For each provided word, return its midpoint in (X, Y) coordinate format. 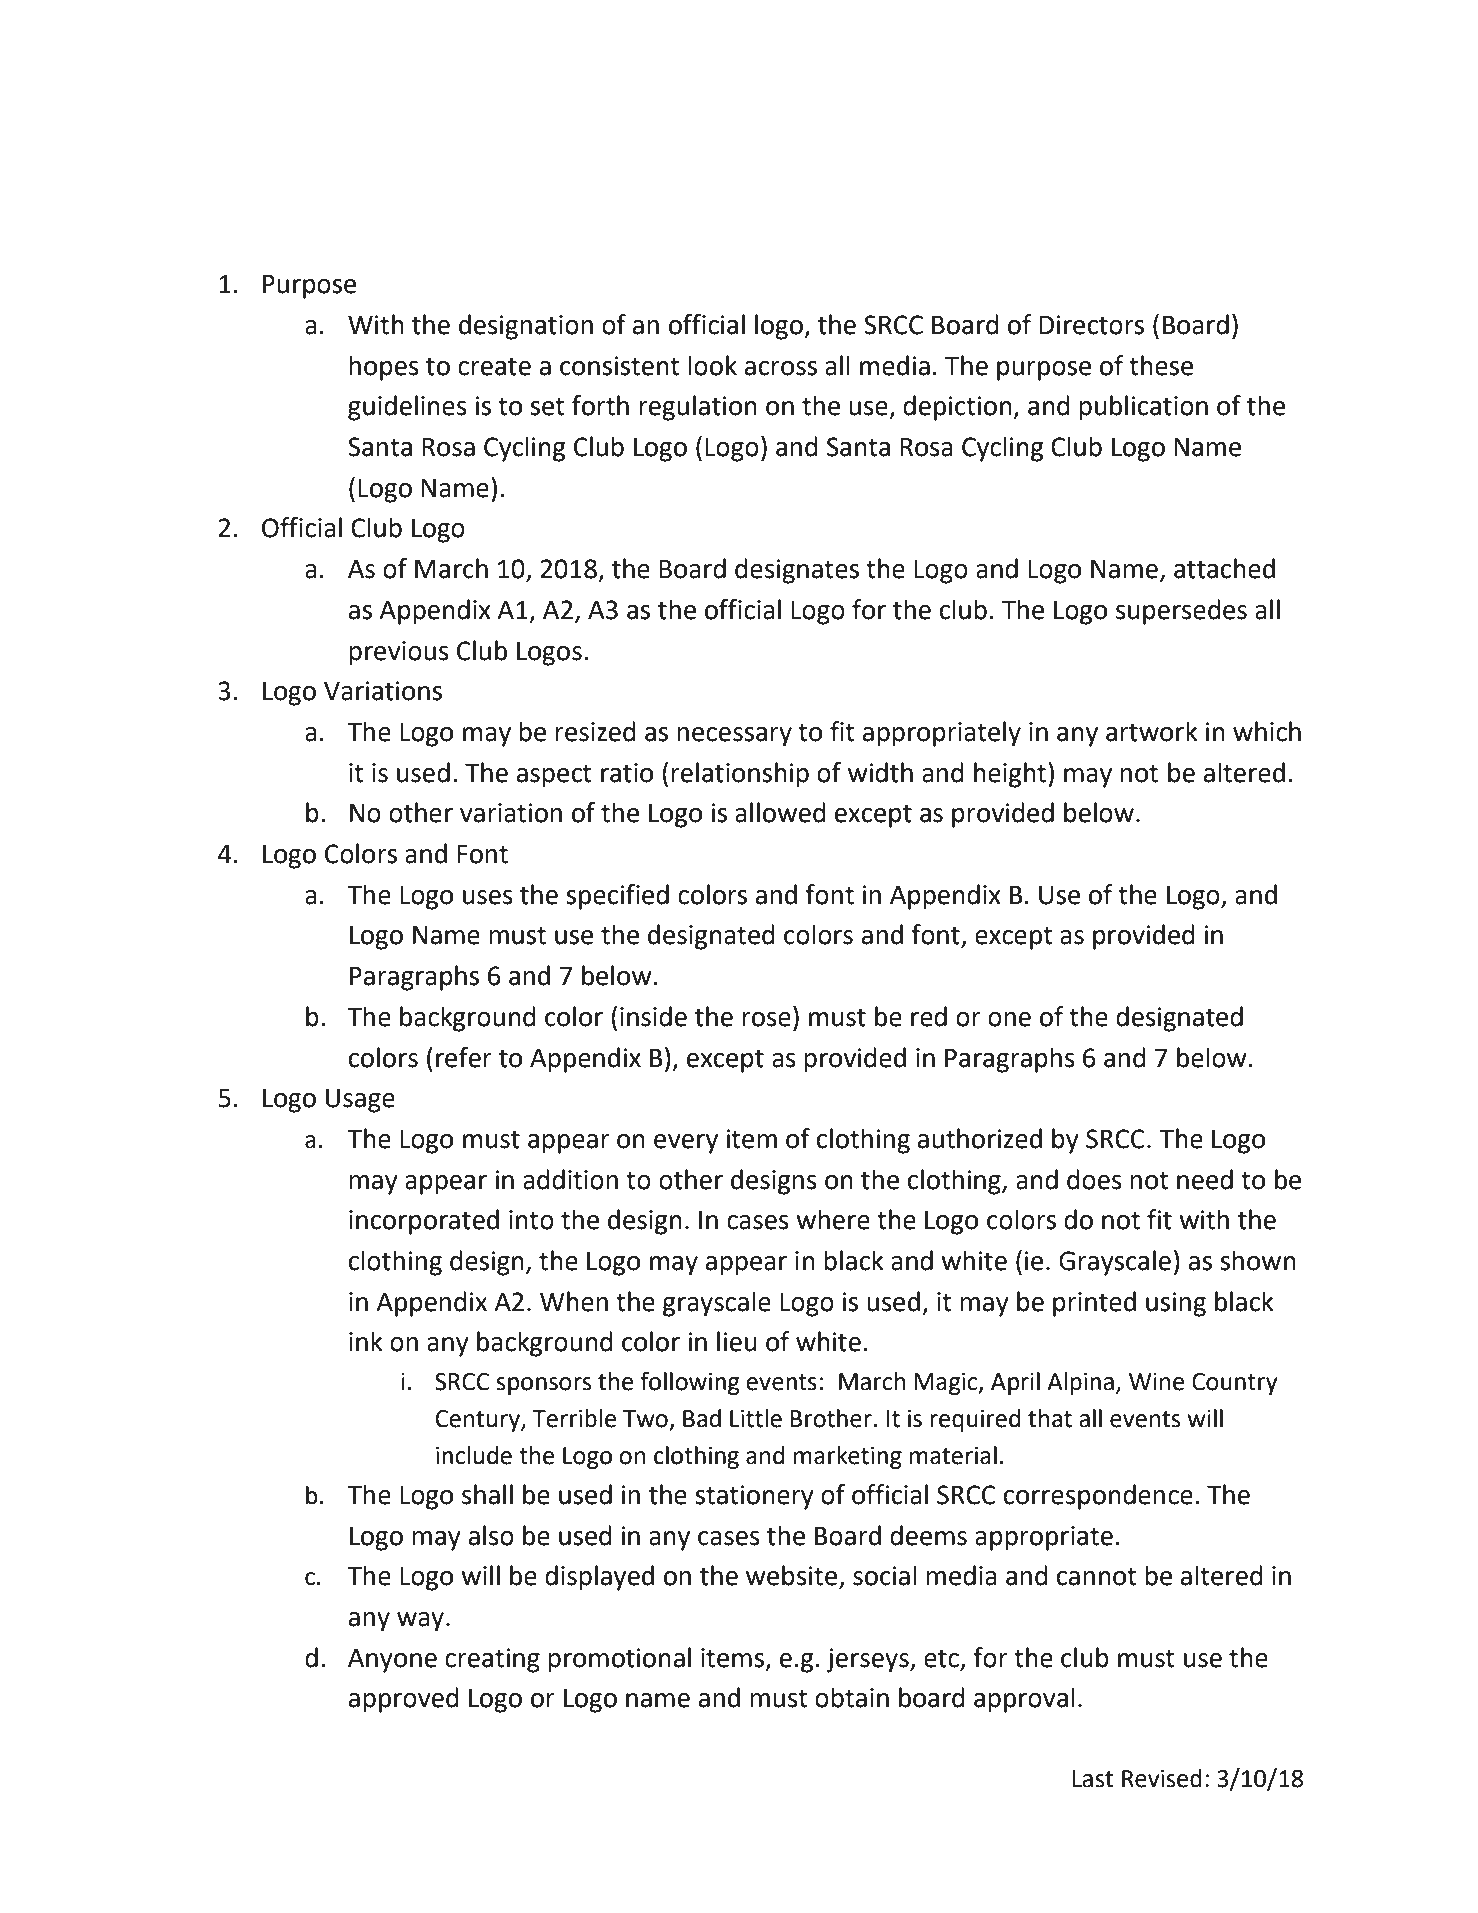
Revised (1162, 1778)
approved (404, 1700)
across (781, 368)
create (494, 366)
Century (479, 1421)
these (1161, 365)
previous (399, 653)
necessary (734, 737)
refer (464, 1057)
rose (766, 1019)
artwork (1152, 731)
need (1205, 1179)
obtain (852, 1697)
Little (756, 1418)
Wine (1156, 1382)
